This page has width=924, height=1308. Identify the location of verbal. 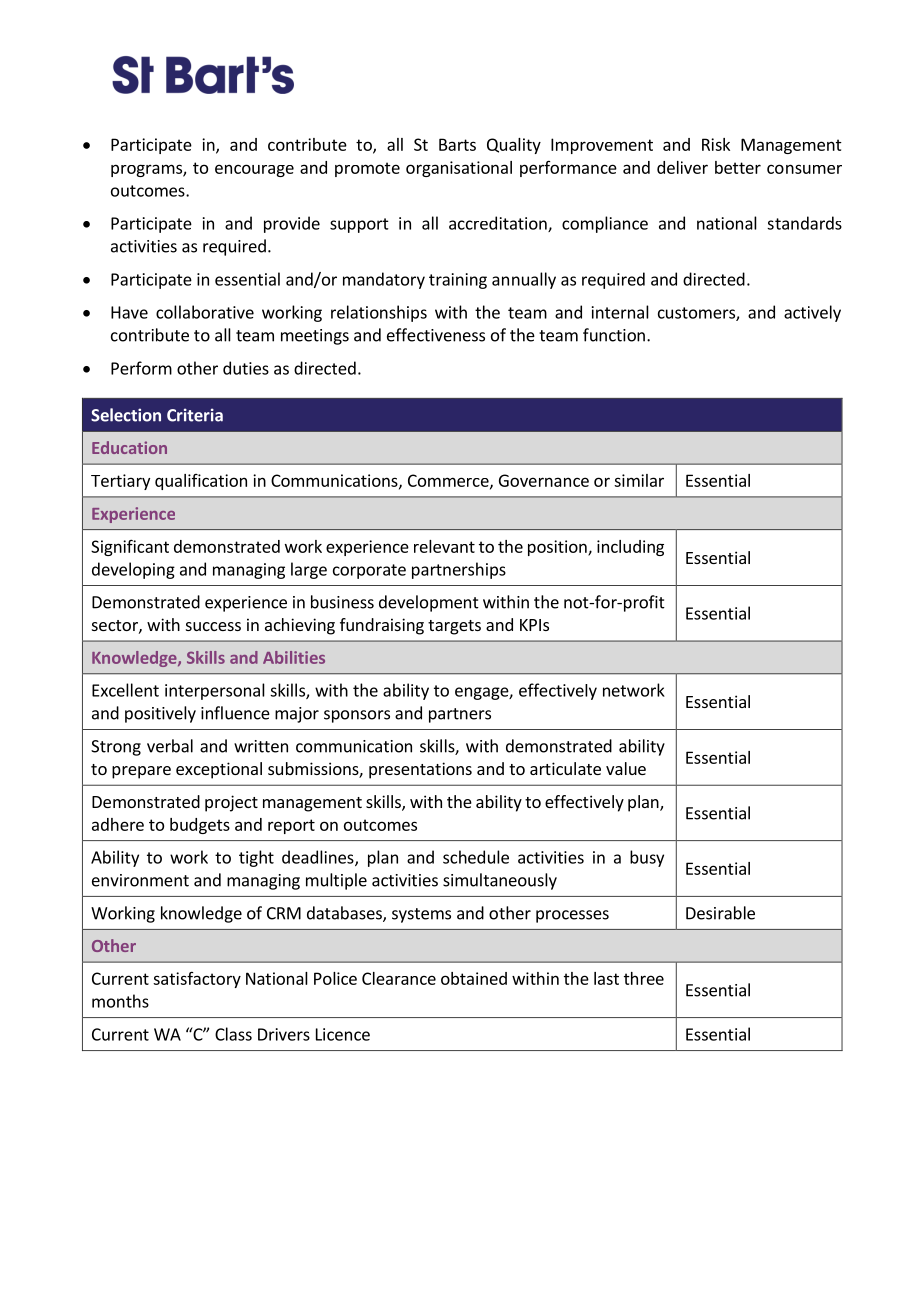
(170, 746).
